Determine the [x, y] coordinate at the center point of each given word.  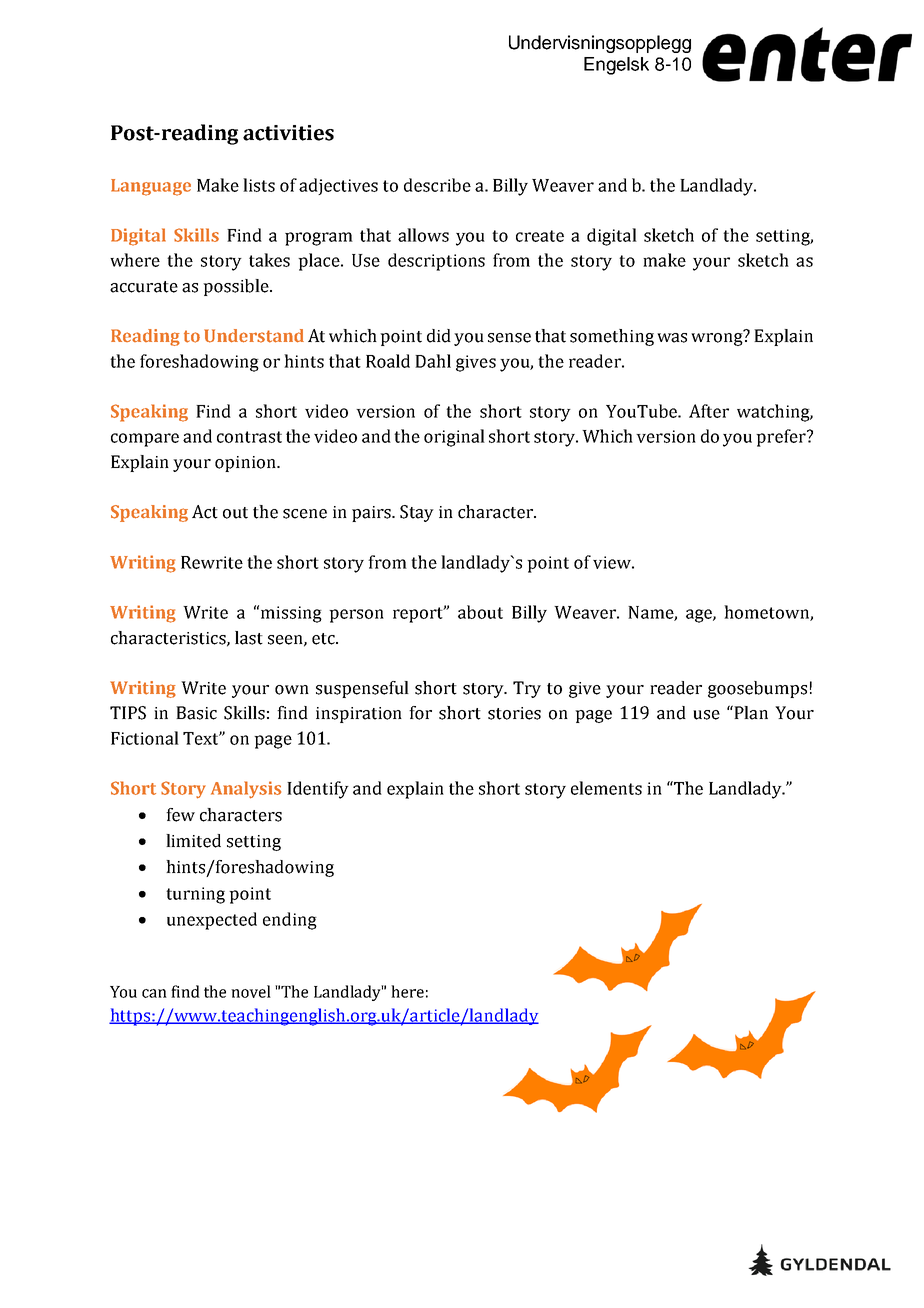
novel [251, 991]
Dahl [433, 361]
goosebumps [757, 689]
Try [527, 689]
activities [288, 133]
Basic [196, 713]
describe [437, 185]
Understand [254, 336]
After [709, 411]
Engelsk [616, 66]
